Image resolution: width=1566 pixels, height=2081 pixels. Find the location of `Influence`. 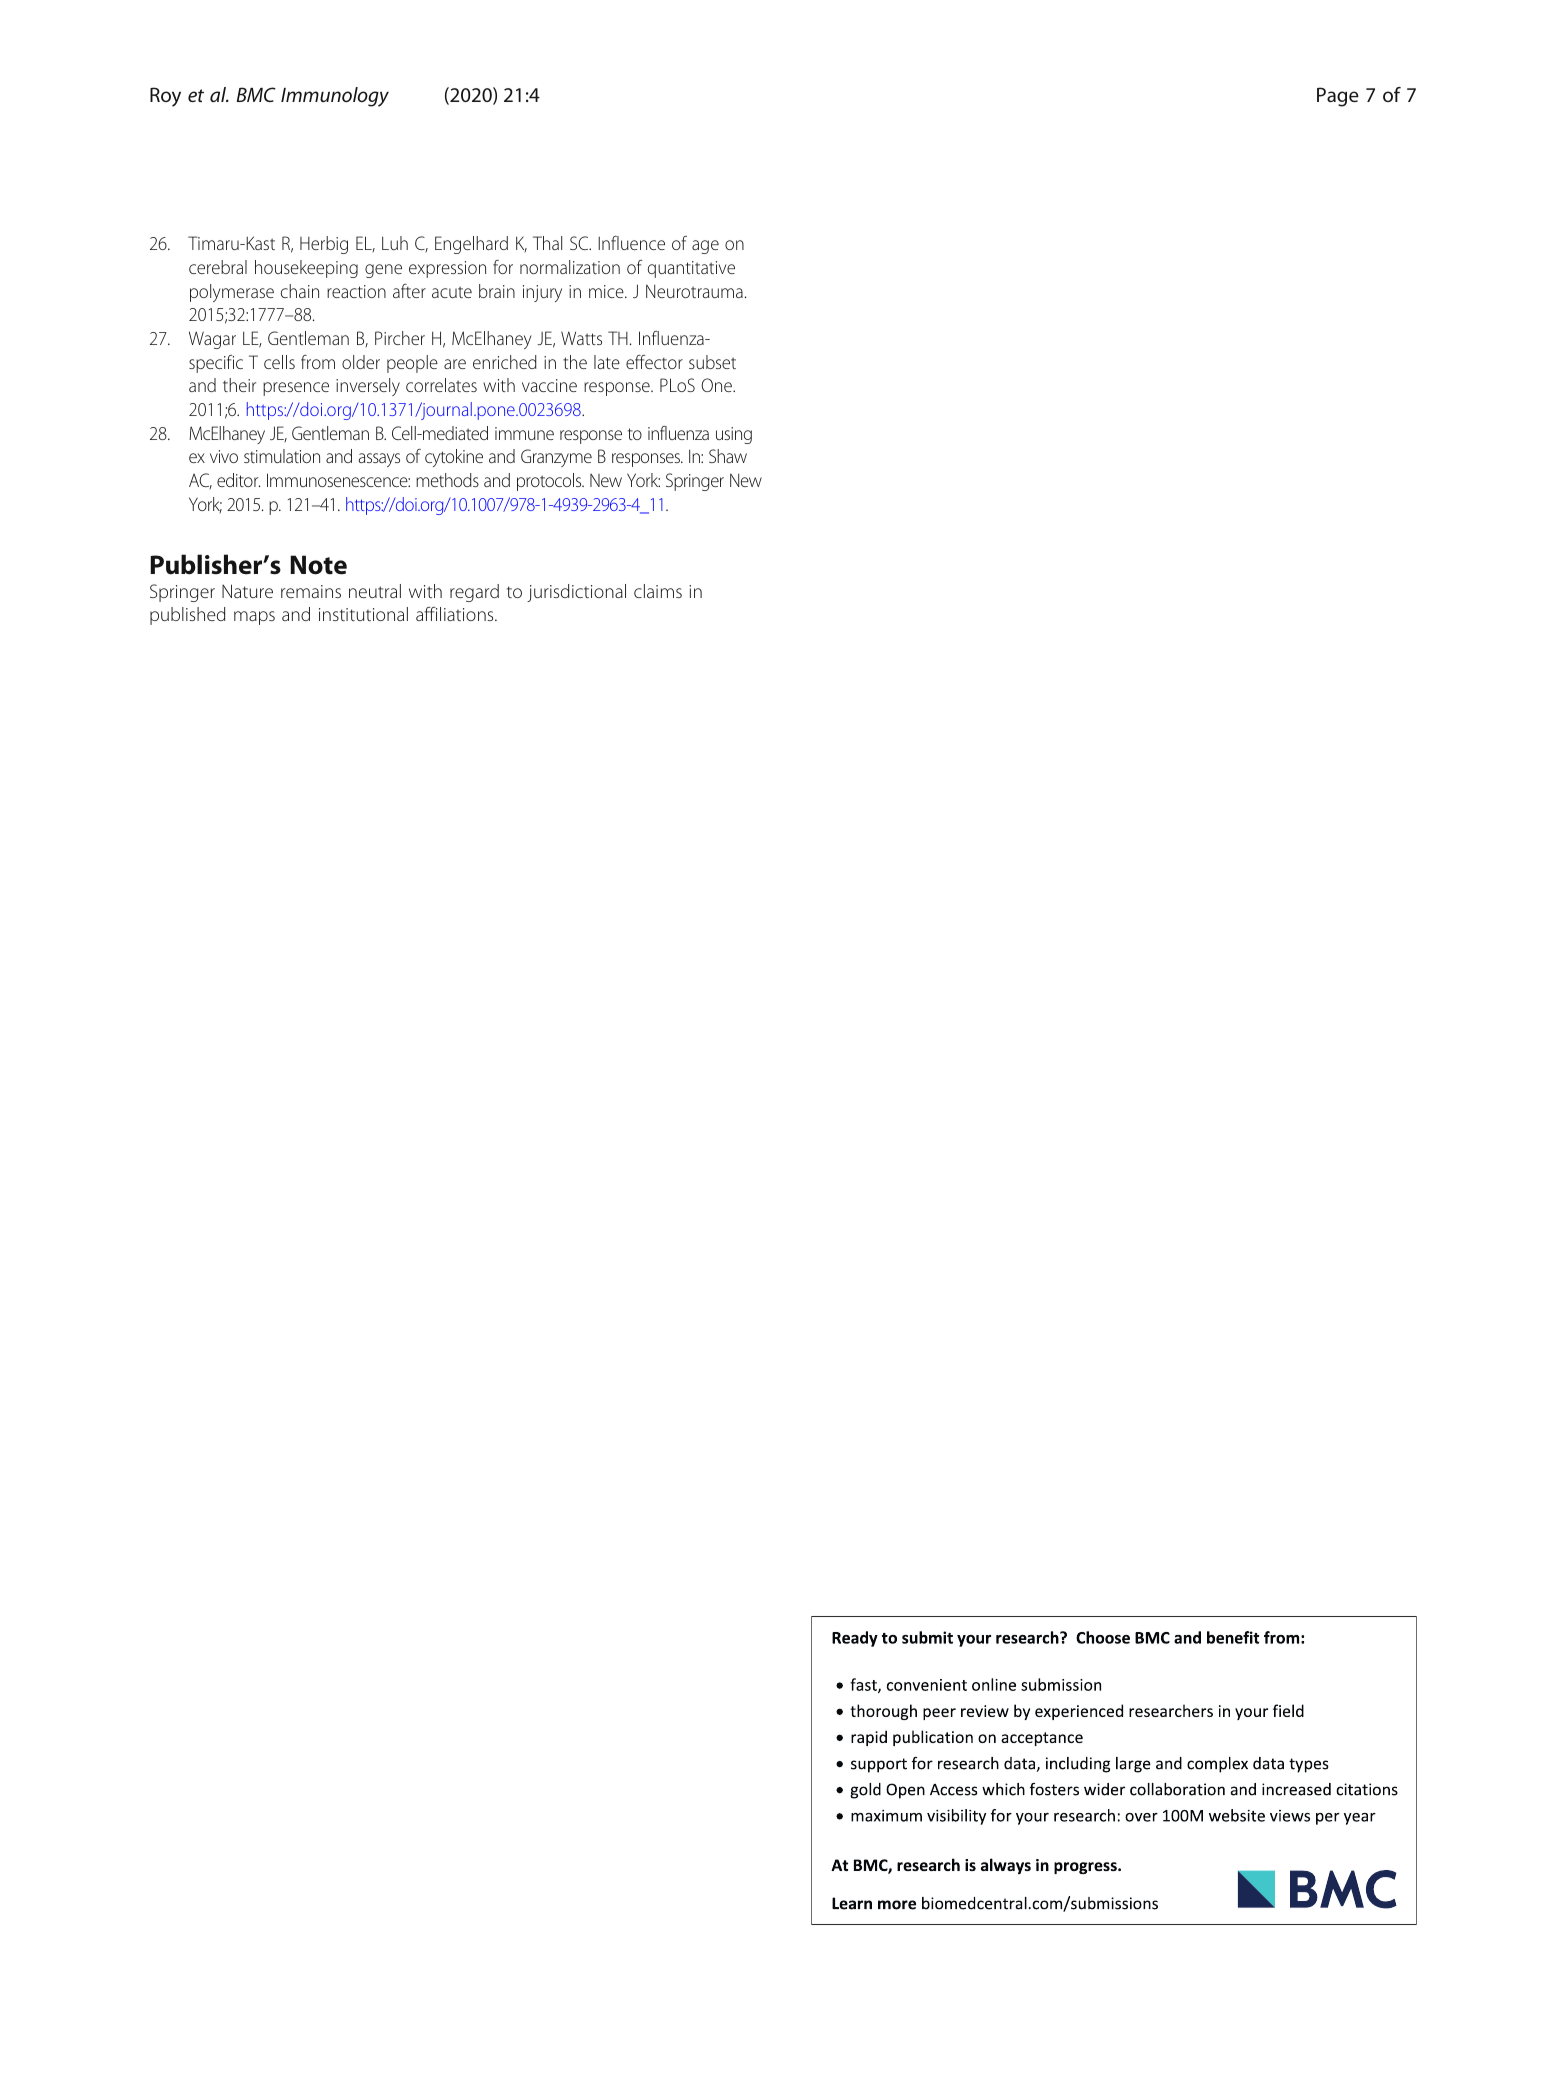

Influence is located at coordinates (631, 243).
